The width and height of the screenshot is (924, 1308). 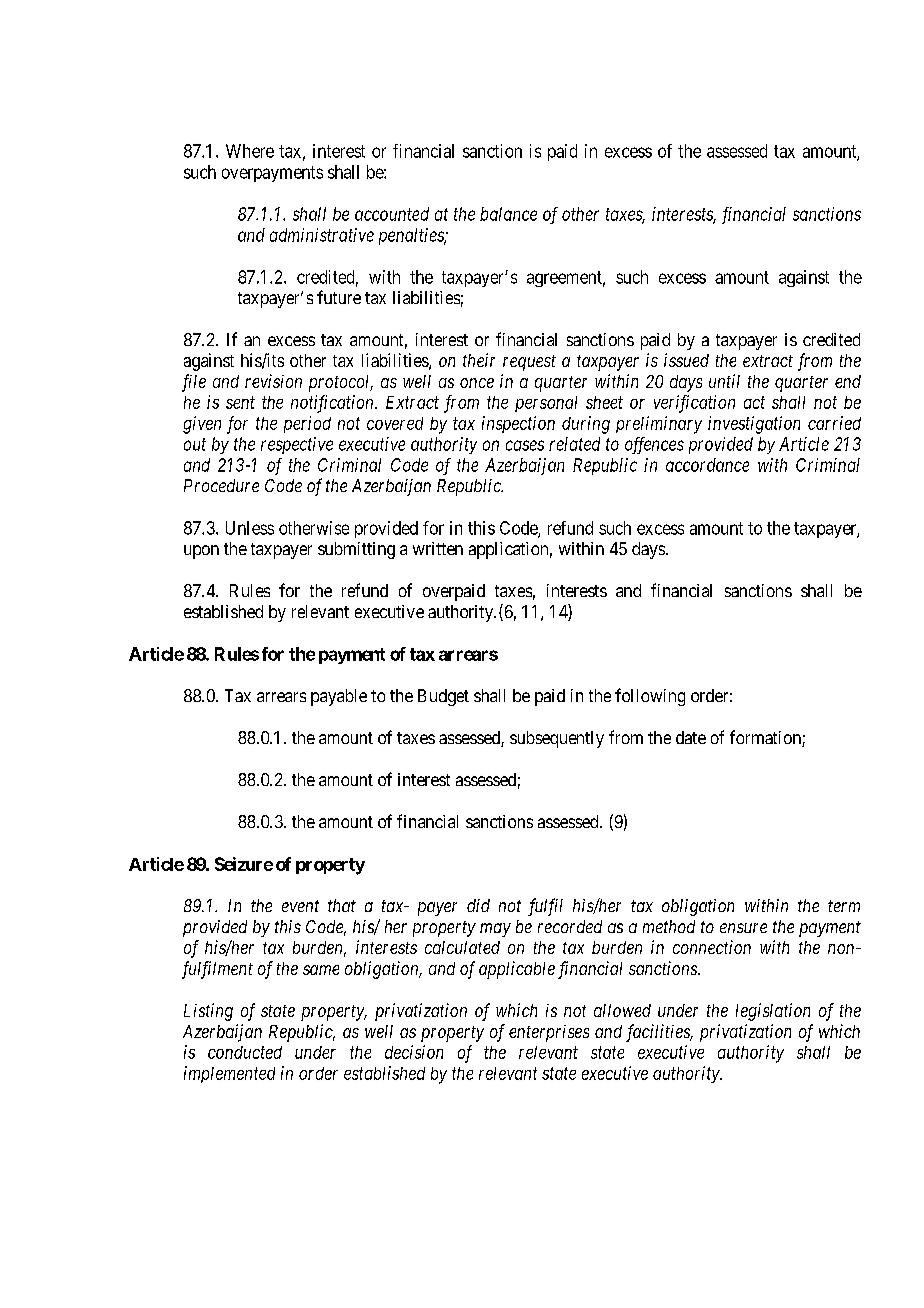 What do you see at coordinates (525, 445) in the screenshot?
I see `cases` at bounding box center [525, 445].
